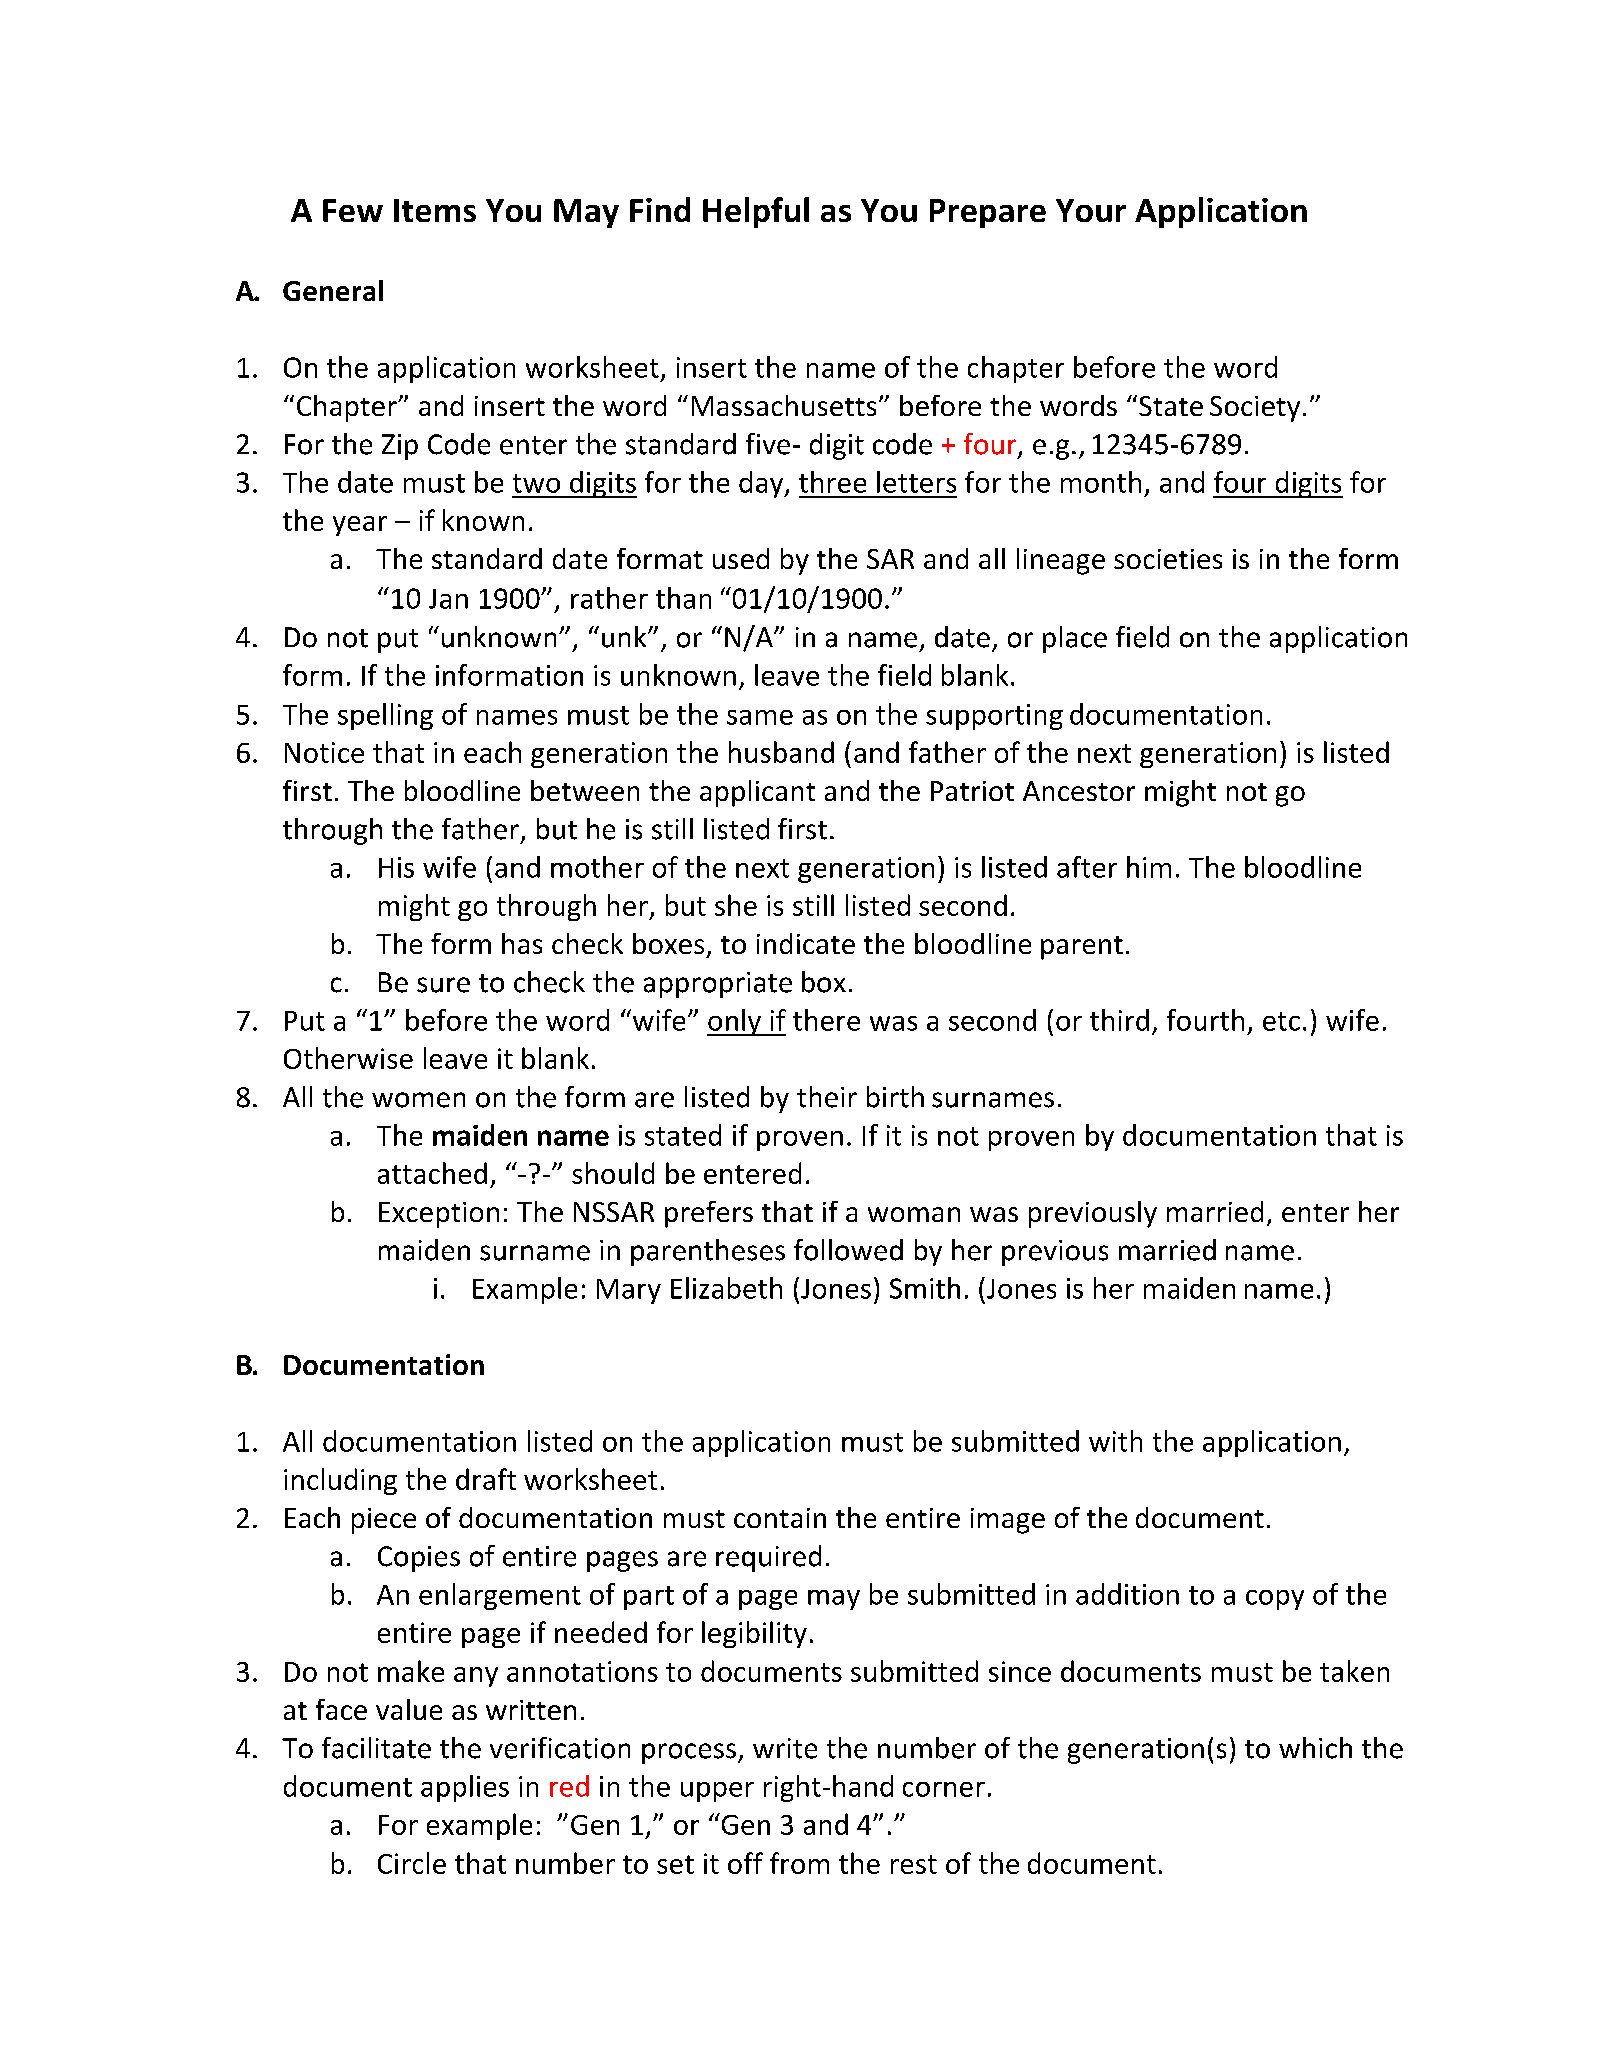 The width and height of the page is (1600, 2070). Describe the element at coordinates (799, 1863) in the page. I see `from` at that location.
